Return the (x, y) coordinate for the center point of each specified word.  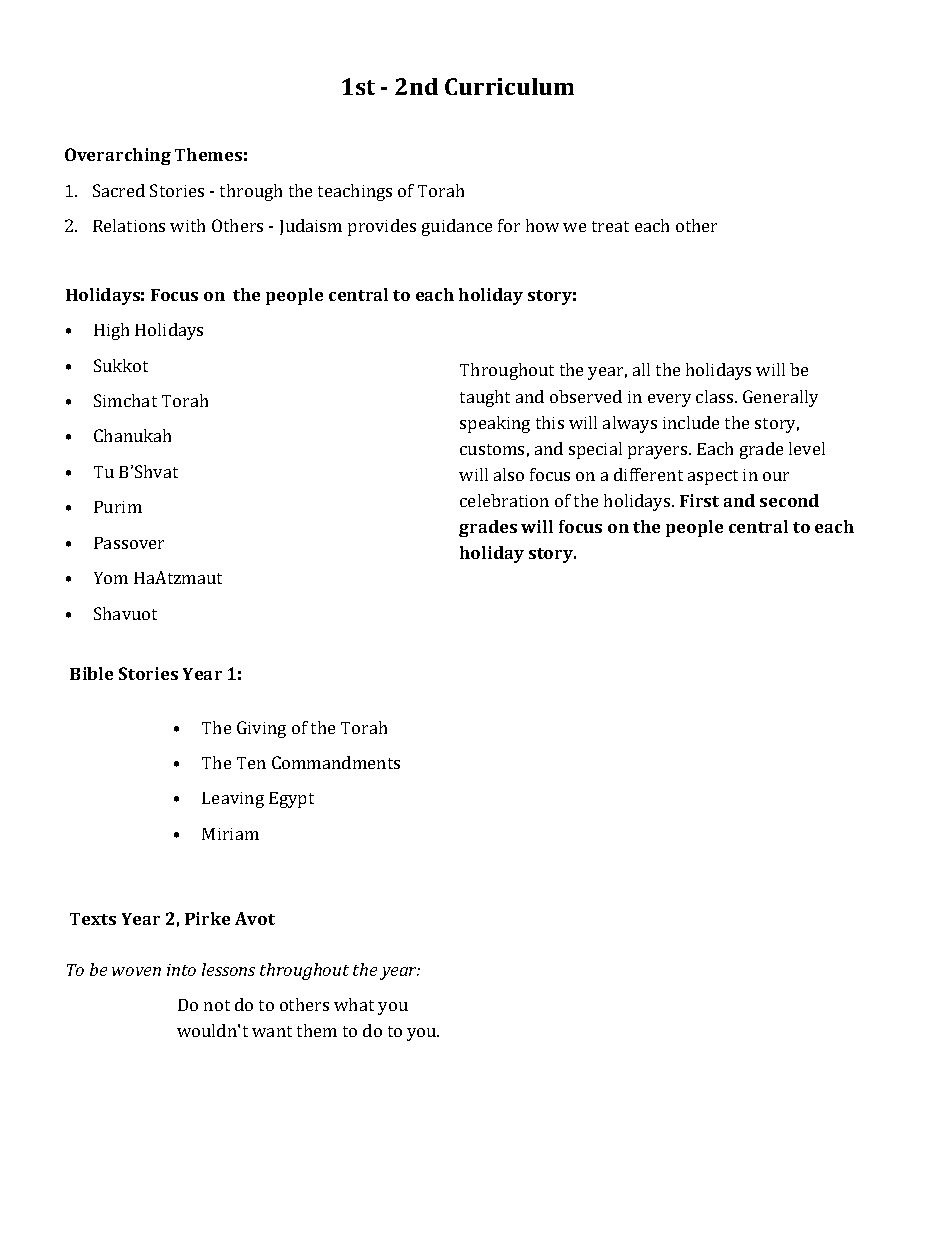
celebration (504, 500)
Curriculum (509, 86)
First (699, 500)
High (111, 331)
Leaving (233, 800)
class (716, 396)
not (217, 1005)
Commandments (336, 762)
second (789, 500)
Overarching (118, 156)
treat (610, 226)
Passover (129, 543)
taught (485, 398)
